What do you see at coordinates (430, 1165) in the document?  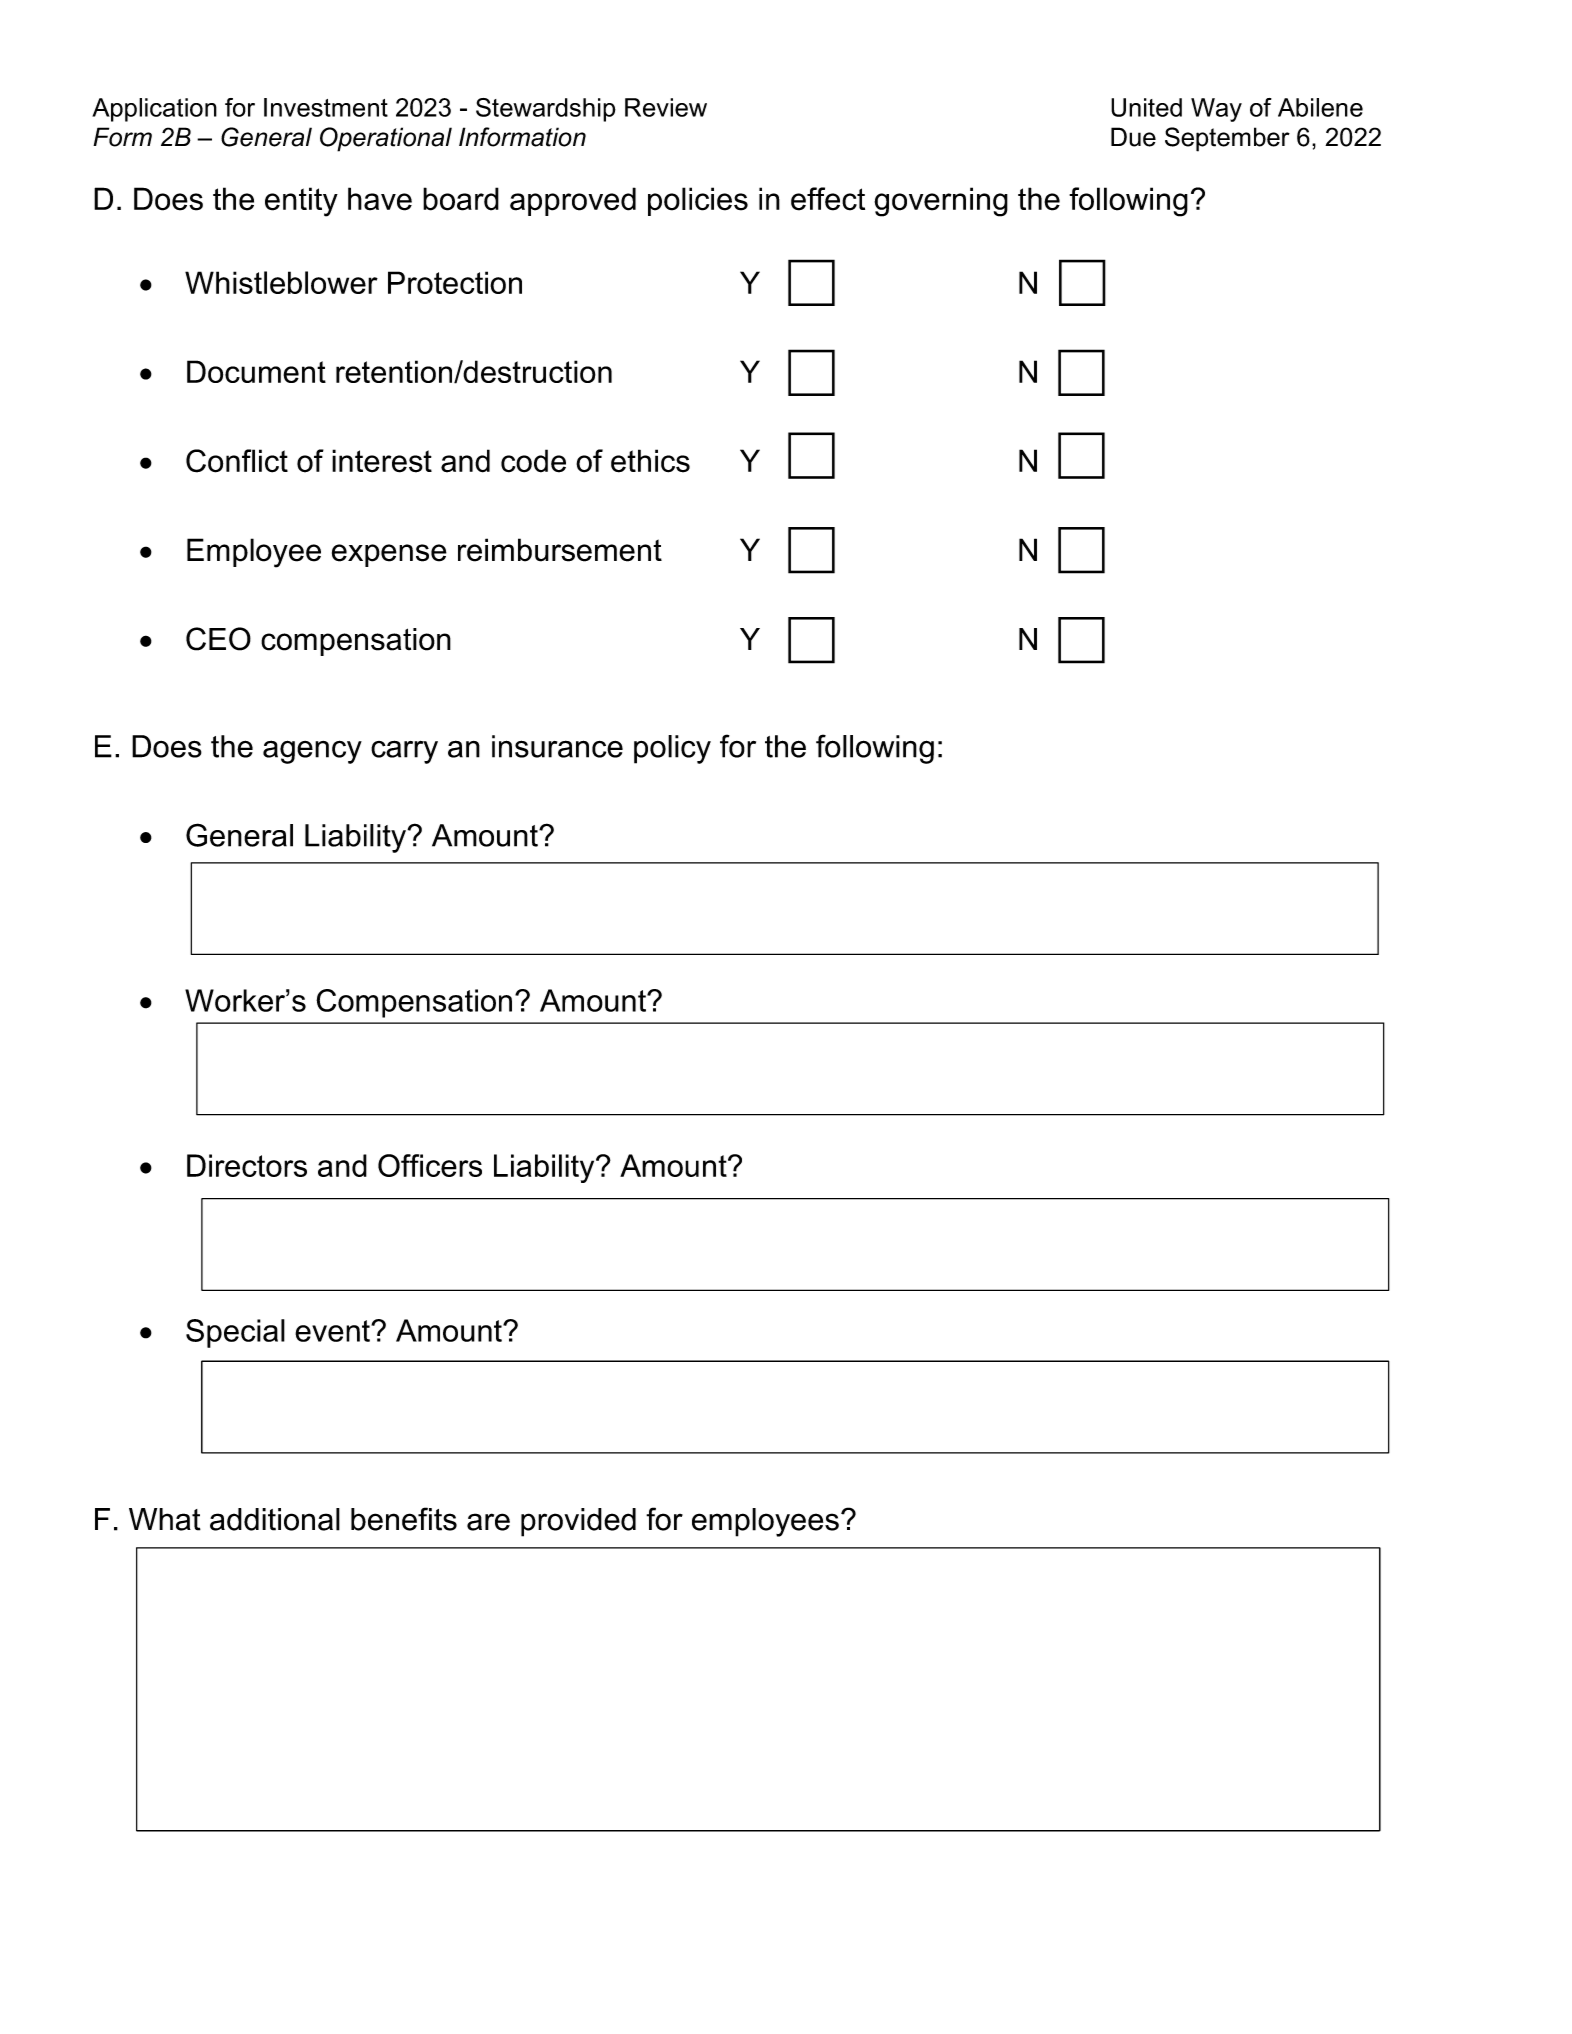 I see `Officers` at bounding box center [430, 1165].
